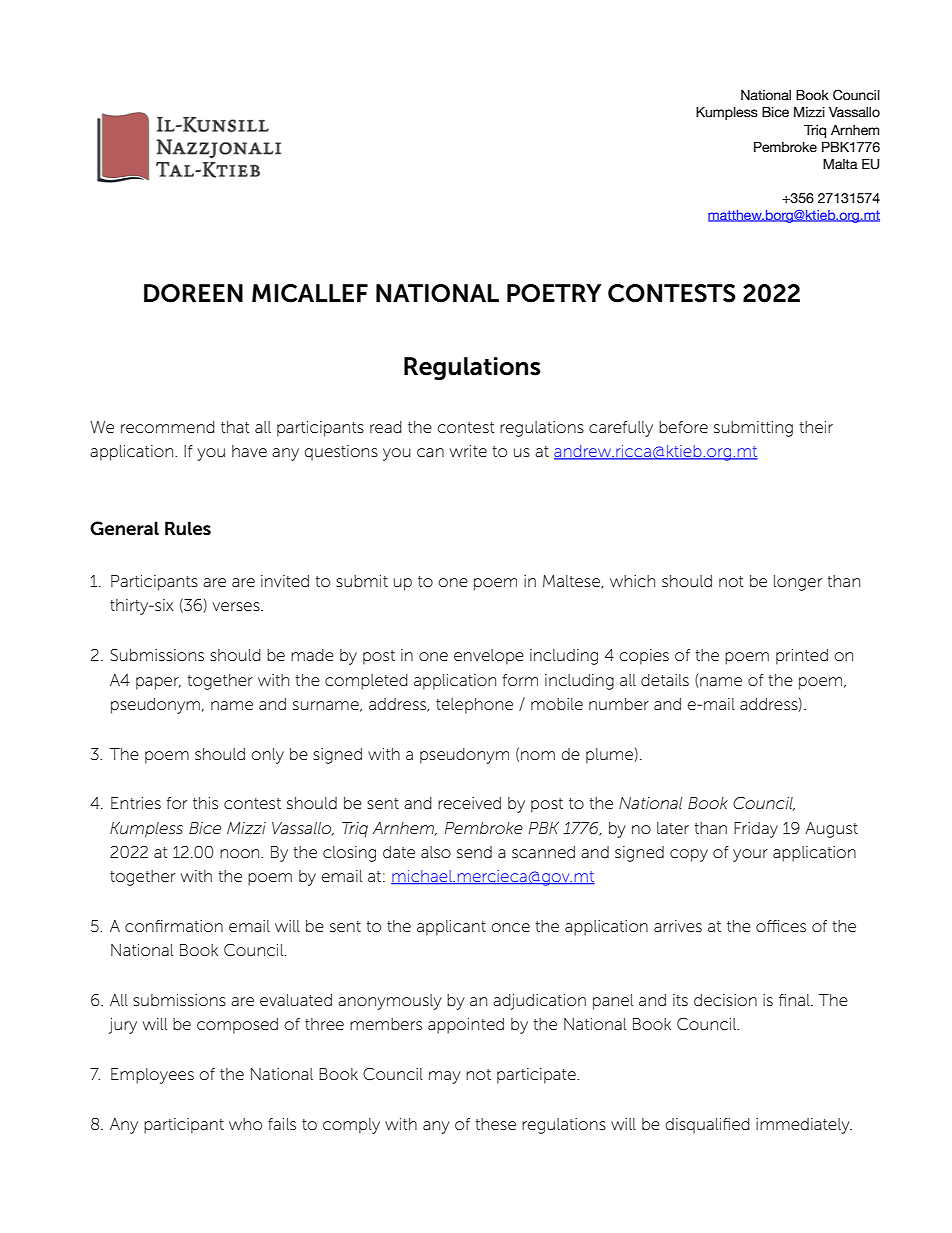 This image has height=1233, width=952. Describe the element at coordinates (245, 1124) in the image. I see `who` at that location.
